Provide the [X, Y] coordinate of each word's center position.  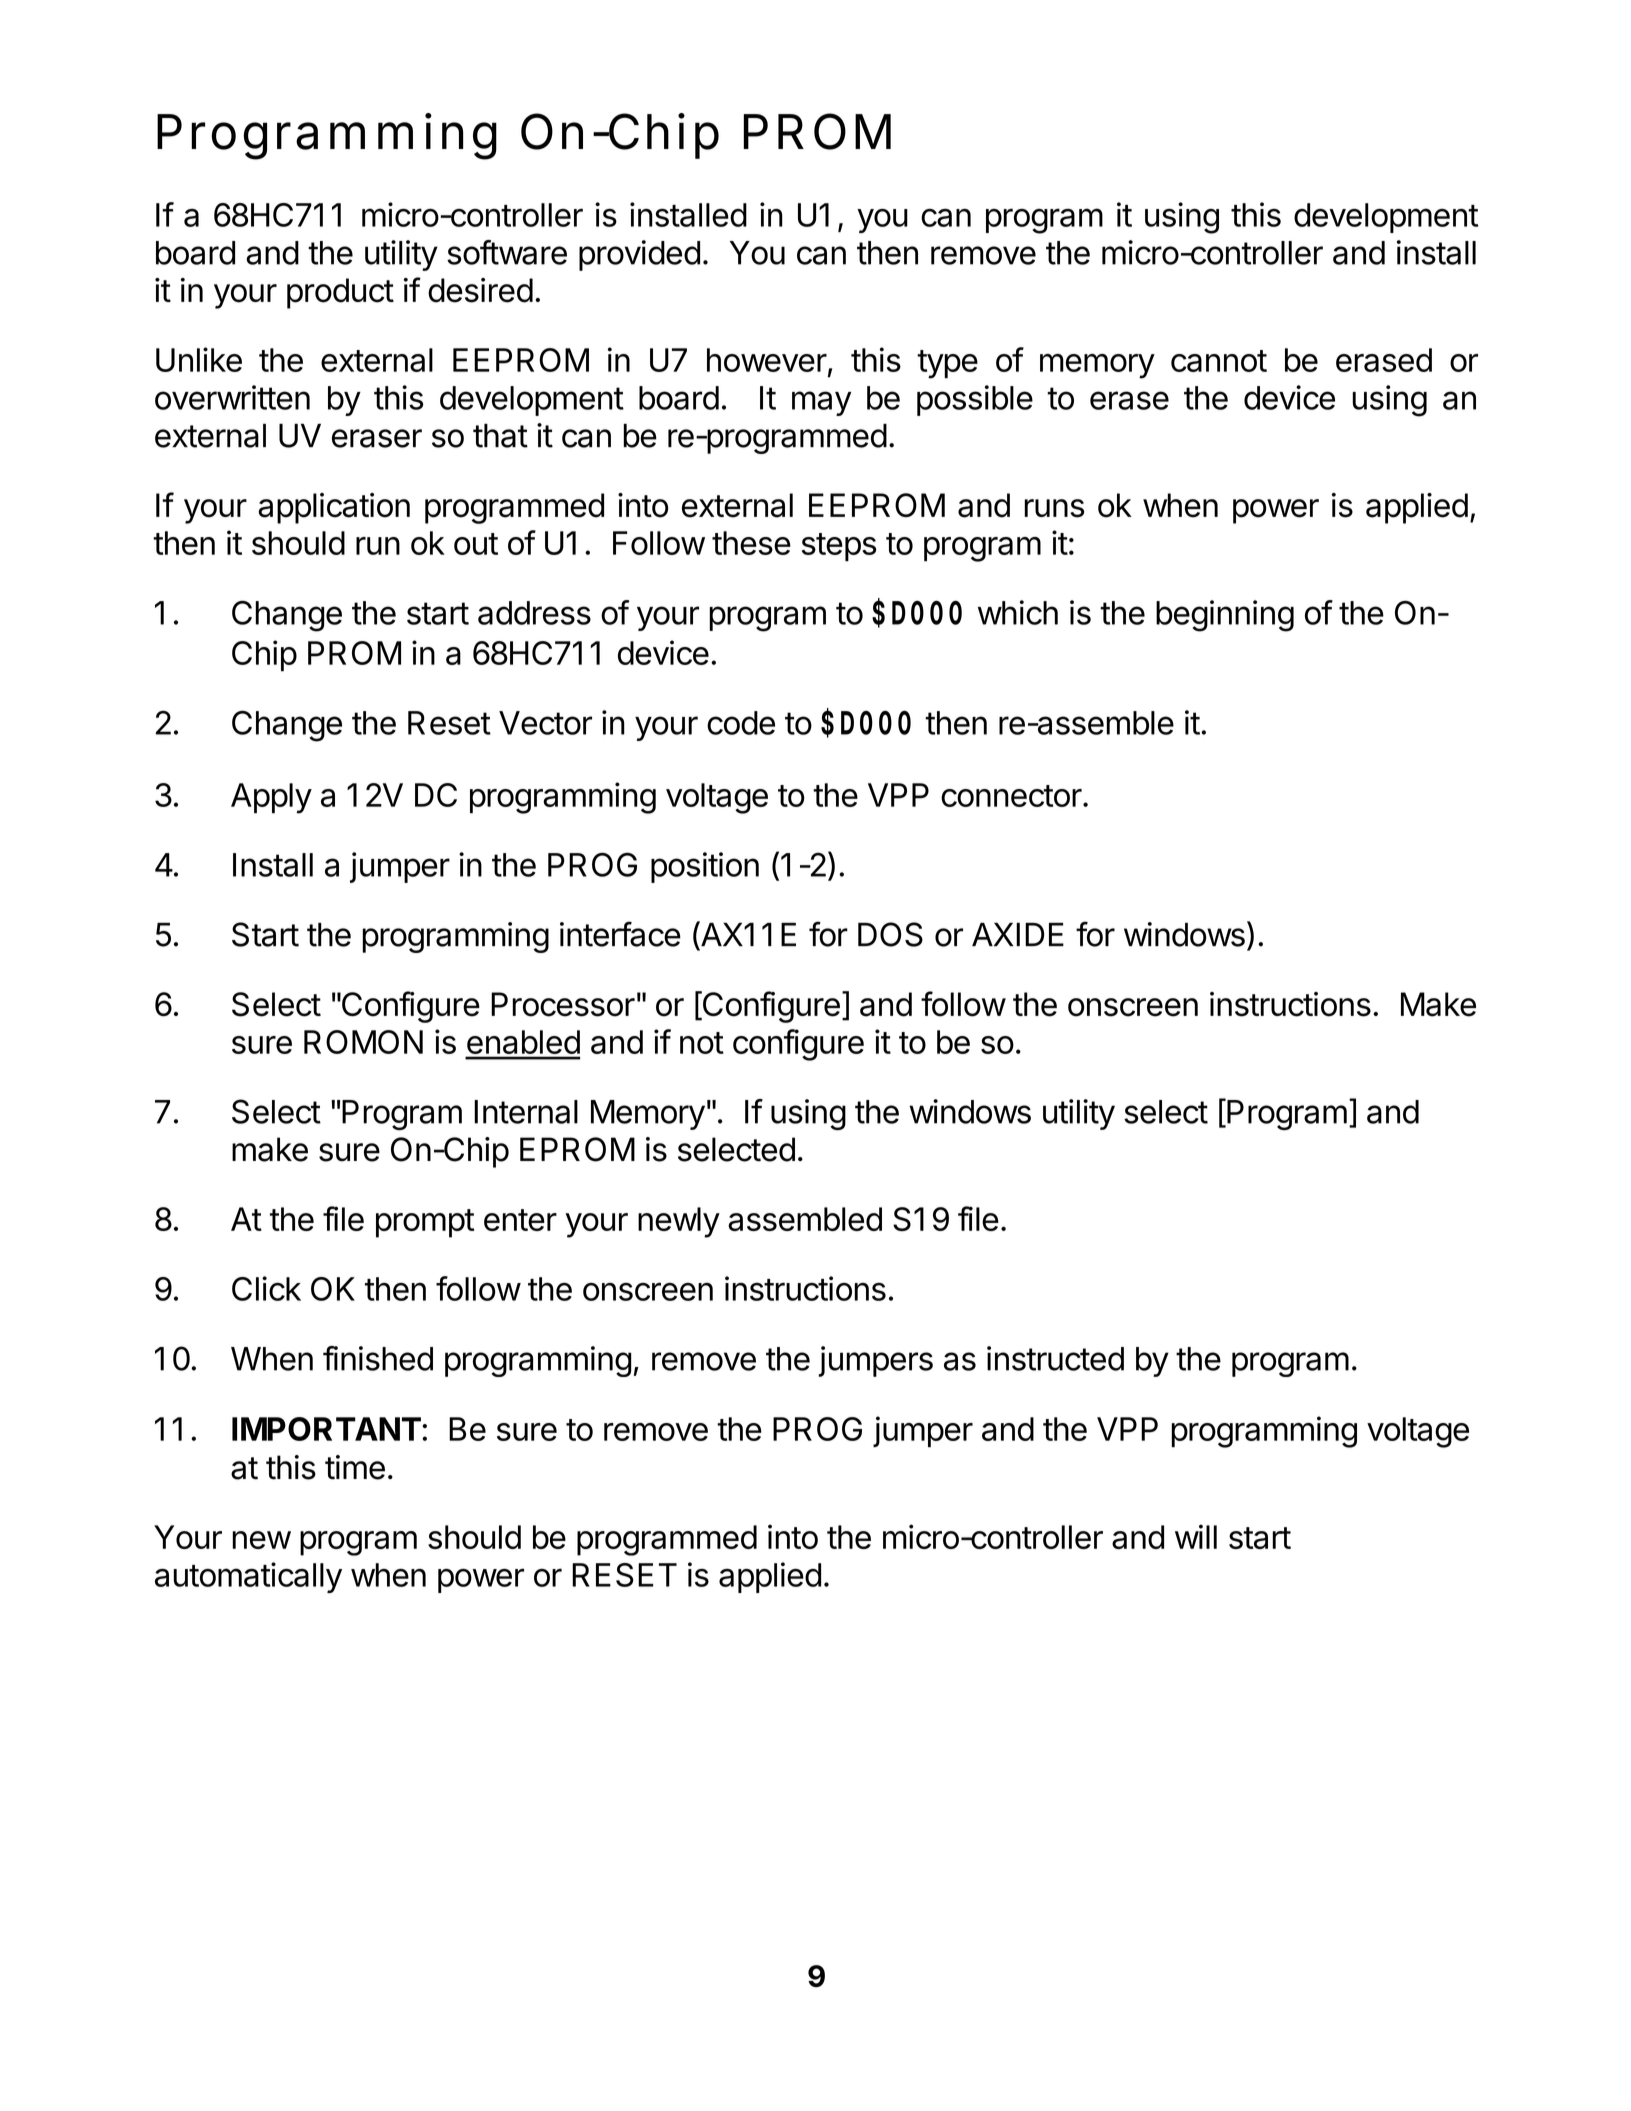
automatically [248, 1577]
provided [639, 255]
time [355, 1467]
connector [1011, 796]
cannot [1219, 361]
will [1196, 1536]
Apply [271, 798]
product [340, 293]
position [705, 867]
